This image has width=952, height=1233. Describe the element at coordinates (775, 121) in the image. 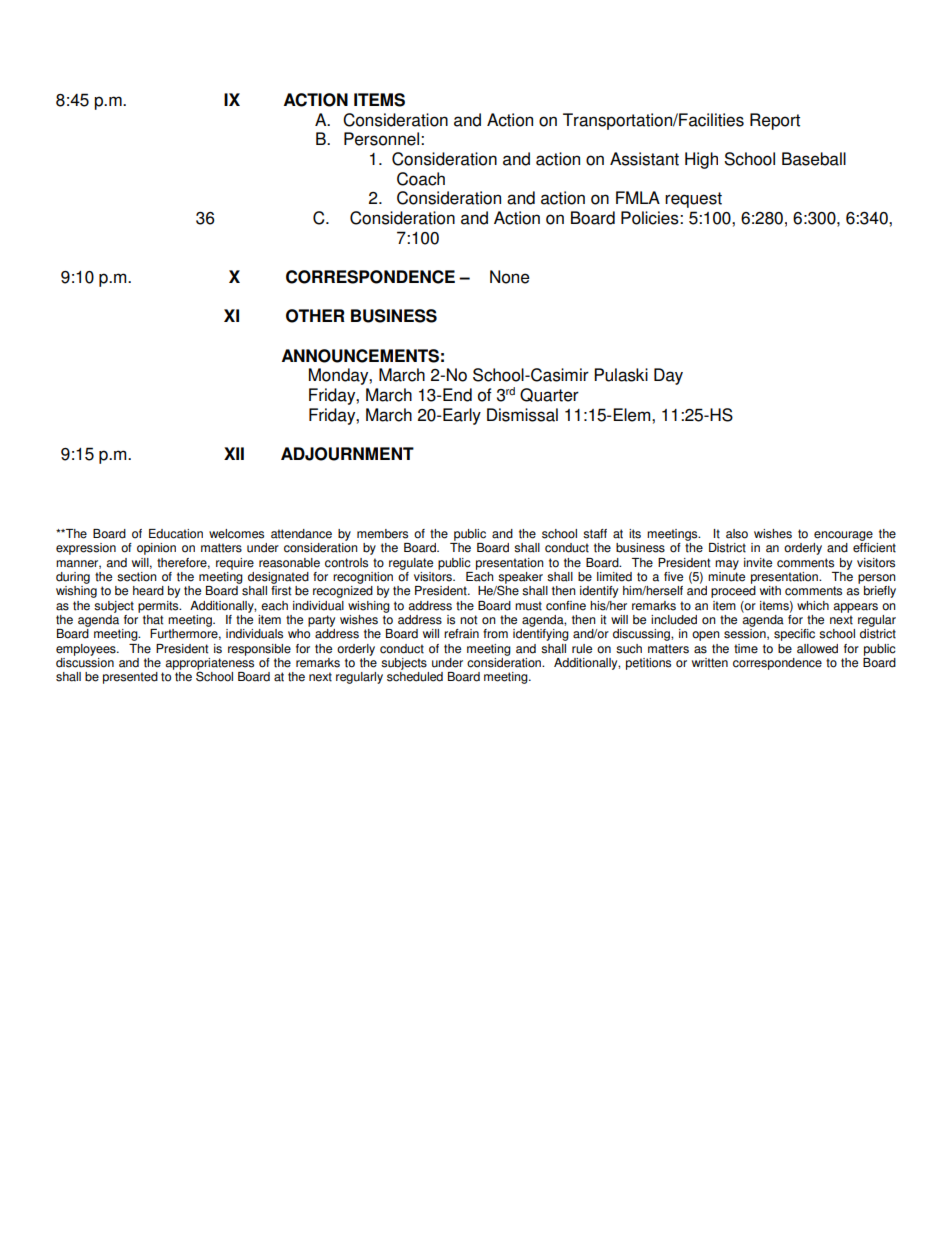

I see `Report` at that location.
